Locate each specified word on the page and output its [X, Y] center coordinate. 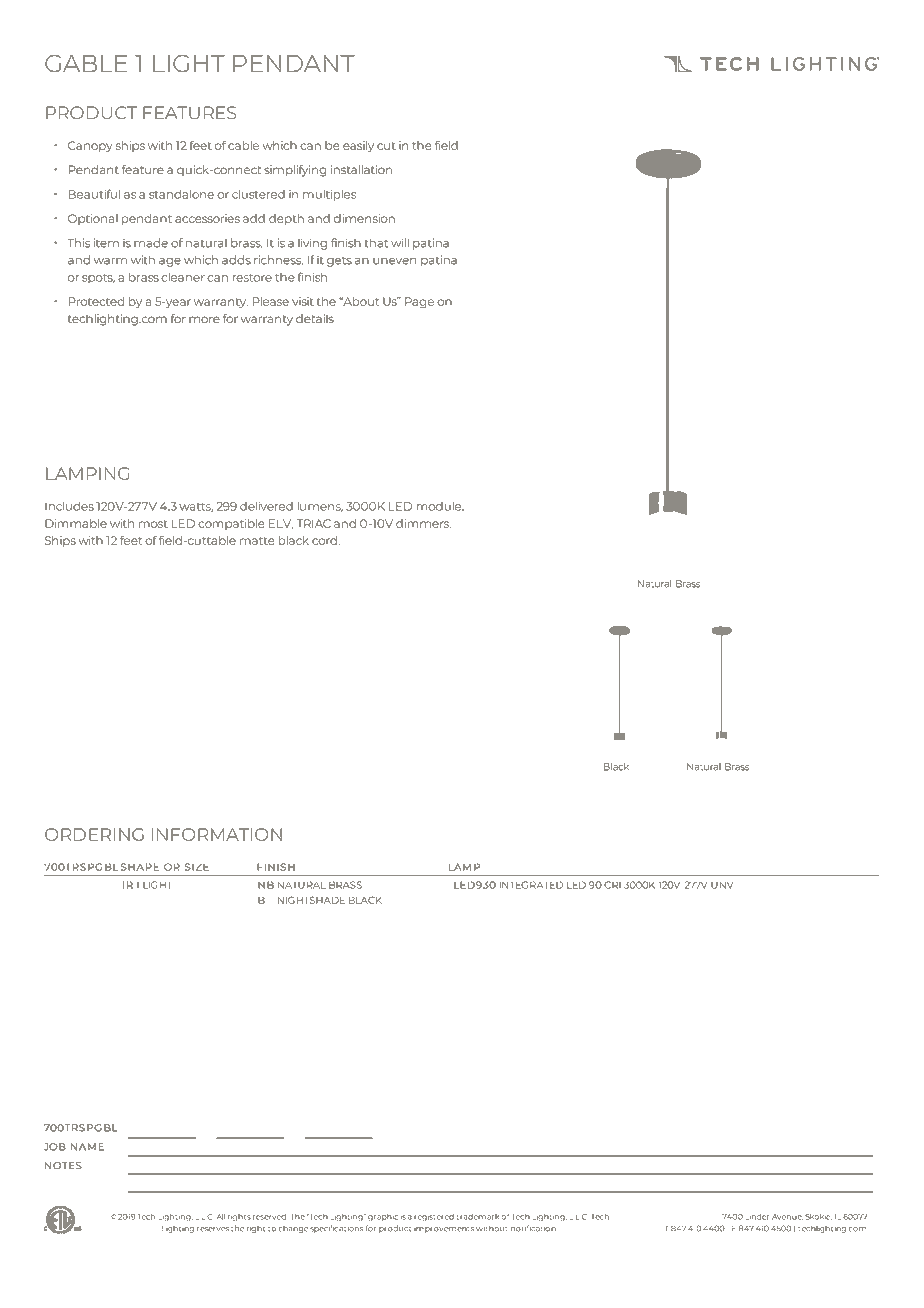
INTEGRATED [531, 885]
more [204, 319]
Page [419, 302]
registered [434, 1217]
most [153, 524]
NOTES [63, 1165]
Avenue [787, 1217]
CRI [612, 885]
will [400, 242]
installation [361, 169]
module [440, 506]
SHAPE [138, 867]
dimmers [423, 523]
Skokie [818, 1217]
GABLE [86, 63]
